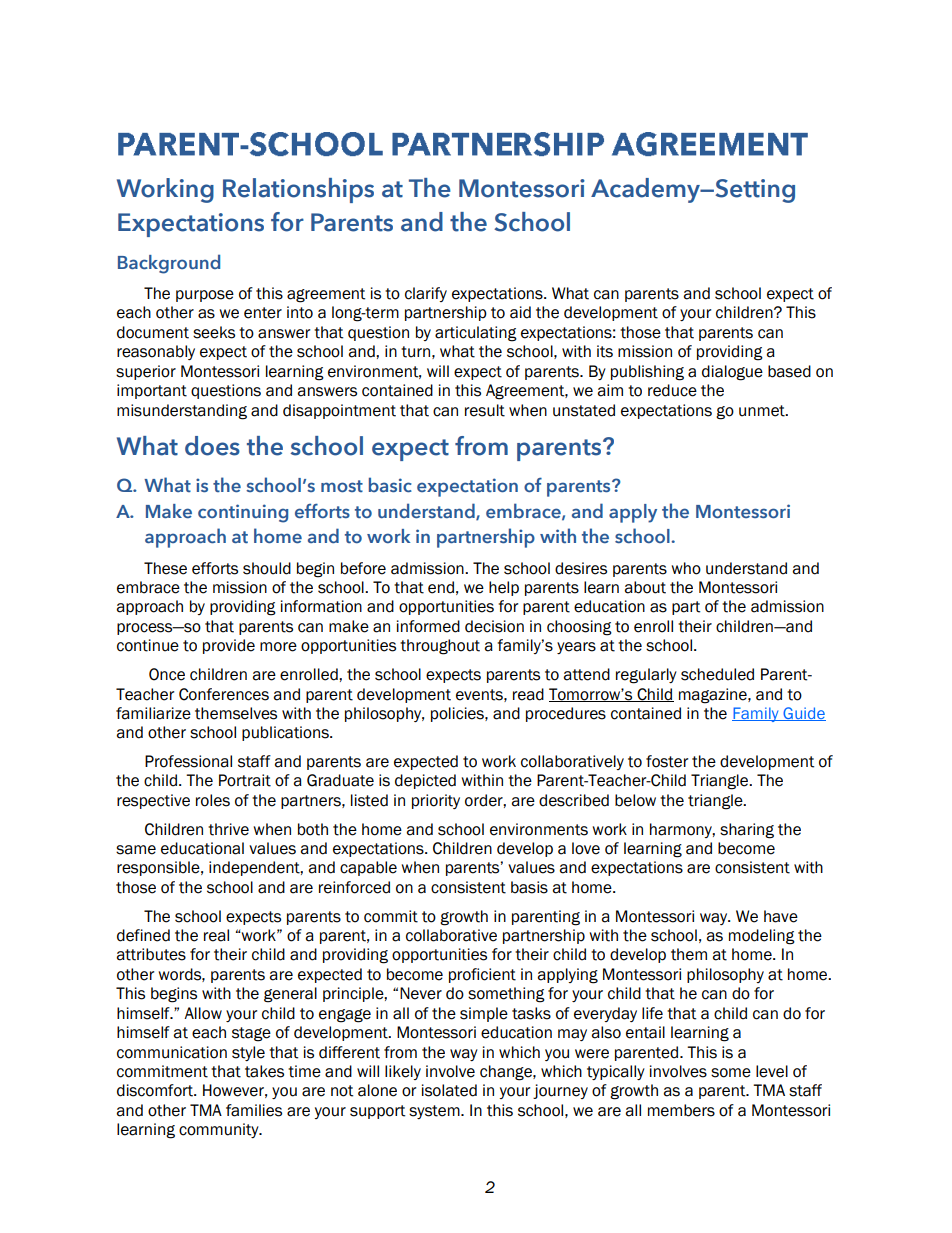 This document has width=952, height=1233. Describe the element at coordinates (254, 1110) in the document. I see `families` at that location.
